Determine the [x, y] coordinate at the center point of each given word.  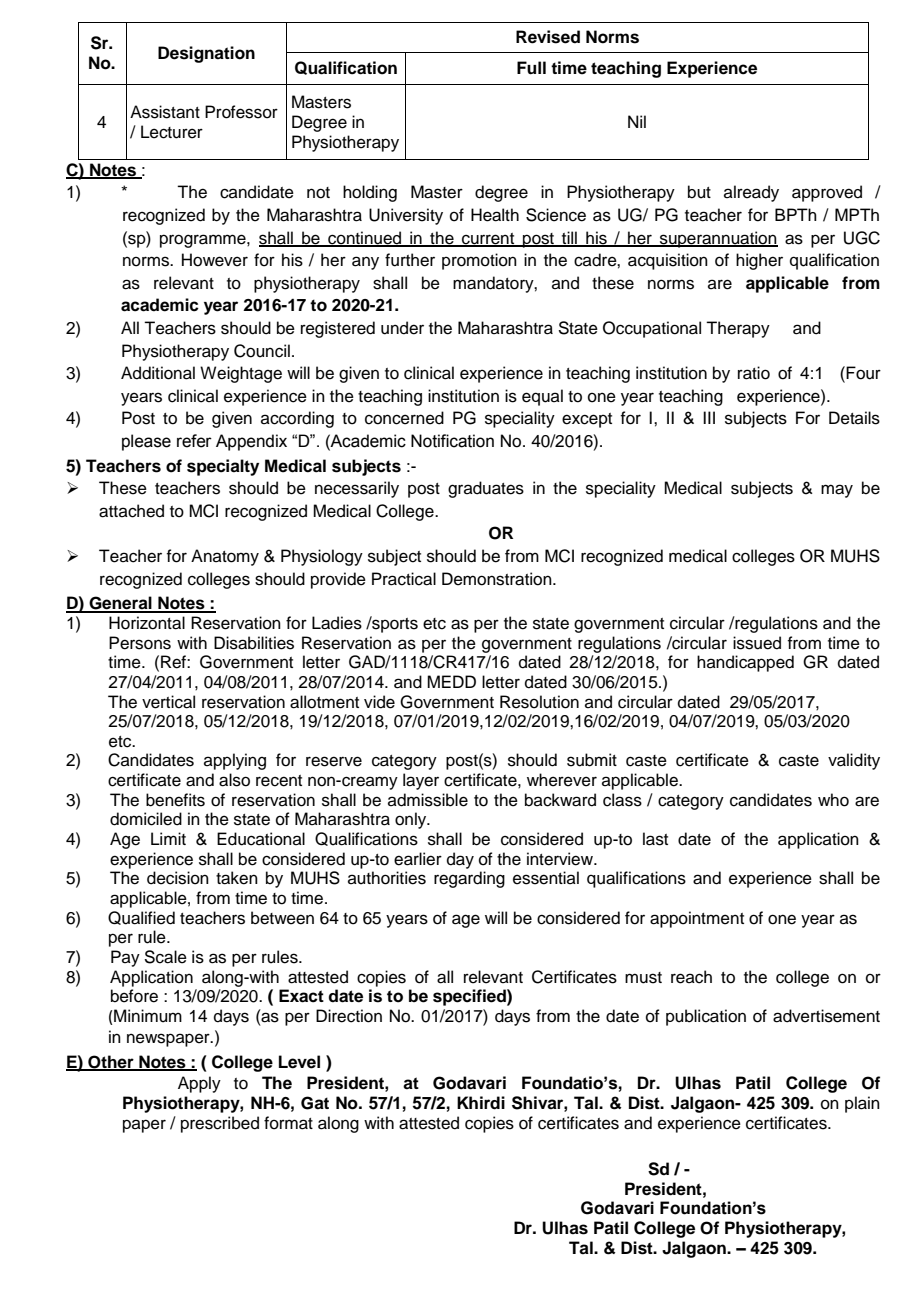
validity [854, 761]
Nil [637, 121]
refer [194, 441]
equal [542, 397]
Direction [349, 1016]
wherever [562, 780]
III [709, 417]
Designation [206, 54]
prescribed [220, 1124]
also [234, 780]
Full [531, 68]
